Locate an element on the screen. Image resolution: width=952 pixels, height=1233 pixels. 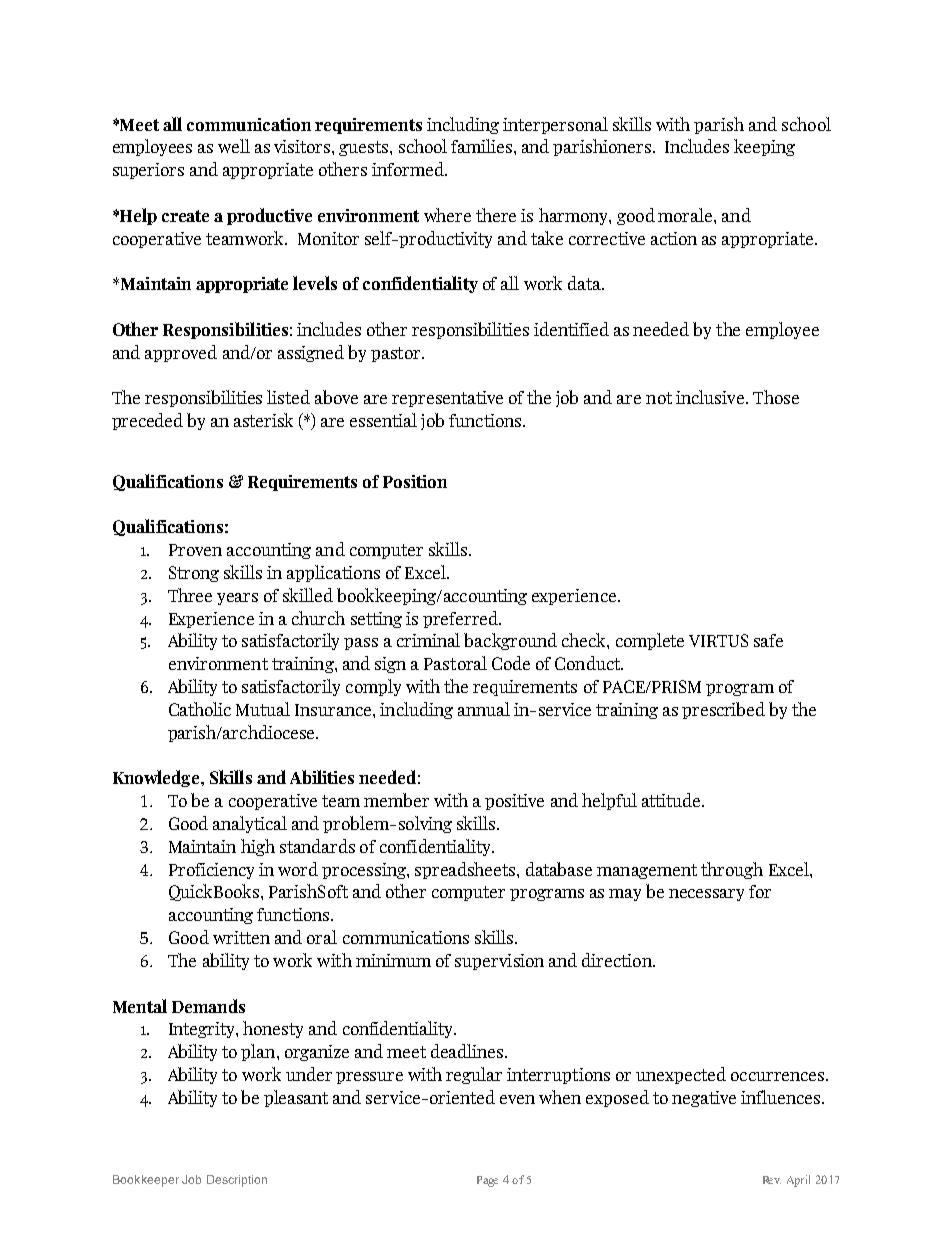
necessary is located at coordinates (706, 895).
